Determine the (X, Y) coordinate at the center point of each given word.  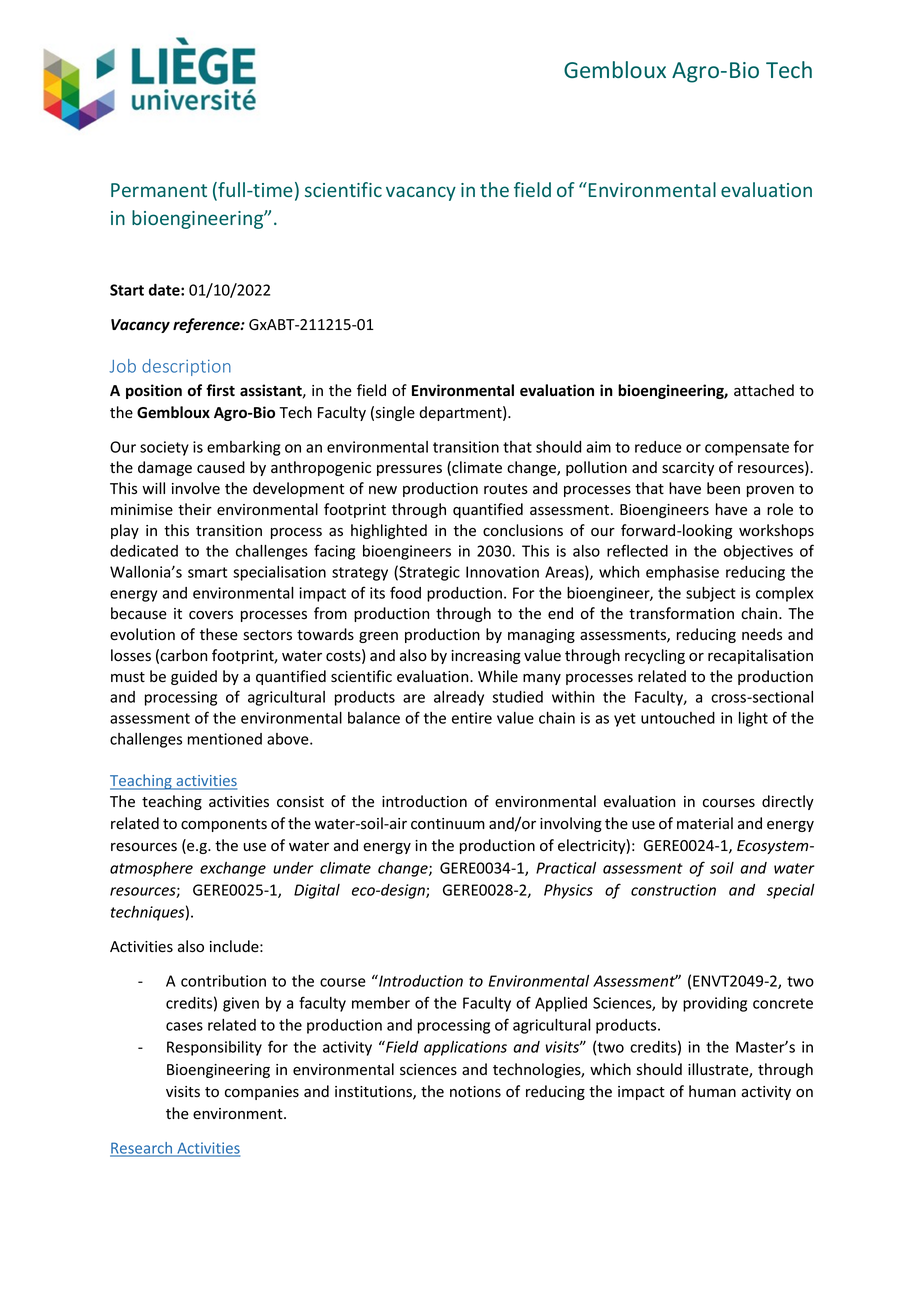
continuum (448, 824)
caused (221, 467)
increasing (486, 657)
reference (207, 325)
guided (194, 677)
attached (764, 390)
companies (262, 1093)
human (712, 1091)
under (293, 868)
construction (673, 890)
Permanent (159, 190)
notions (475, 1092)
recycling (655, 656)
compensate (747, 449)
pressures (409, 470)
